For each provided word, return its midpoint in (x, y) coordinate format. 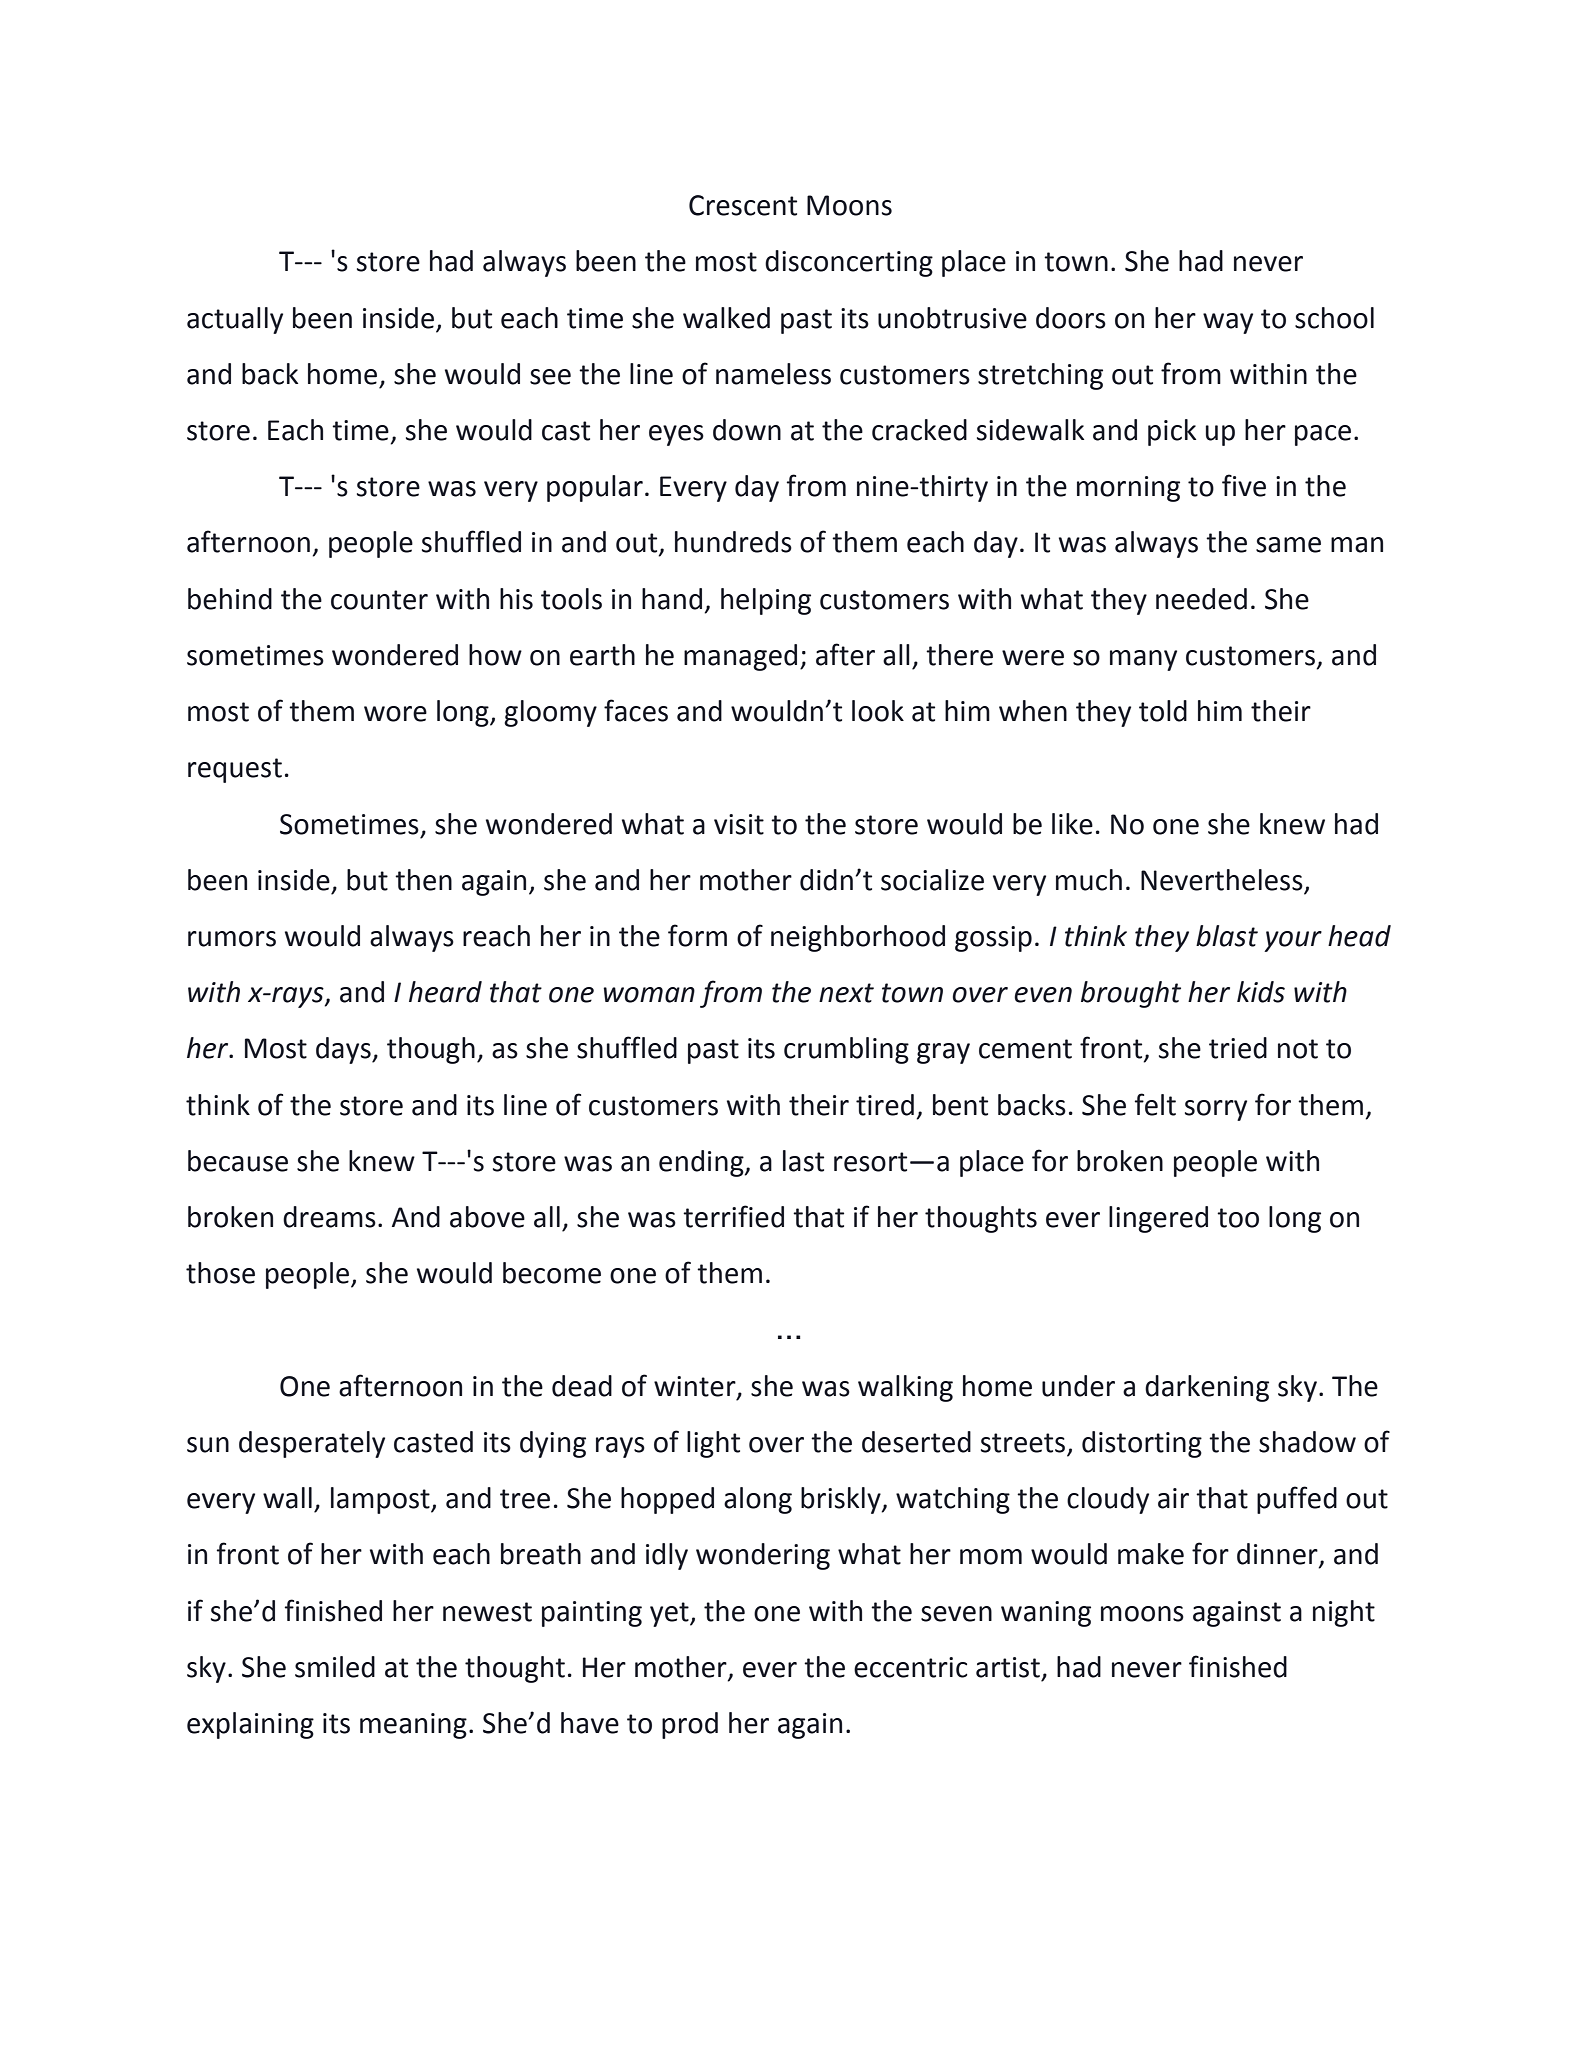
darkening (1207, 1388)
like (1072, 824)
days (344, 1050)
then (423, 880)
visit (739, 824)
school (1334, 318)
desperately (312, 1444)
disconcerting (849, 263)
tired (885, 1105)
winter (696, 1387)
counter (379, 600)
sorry (1216, 1110)
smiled (335, 1667)
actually (235, 320)
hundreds (733, 542)
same (1288, 545)
